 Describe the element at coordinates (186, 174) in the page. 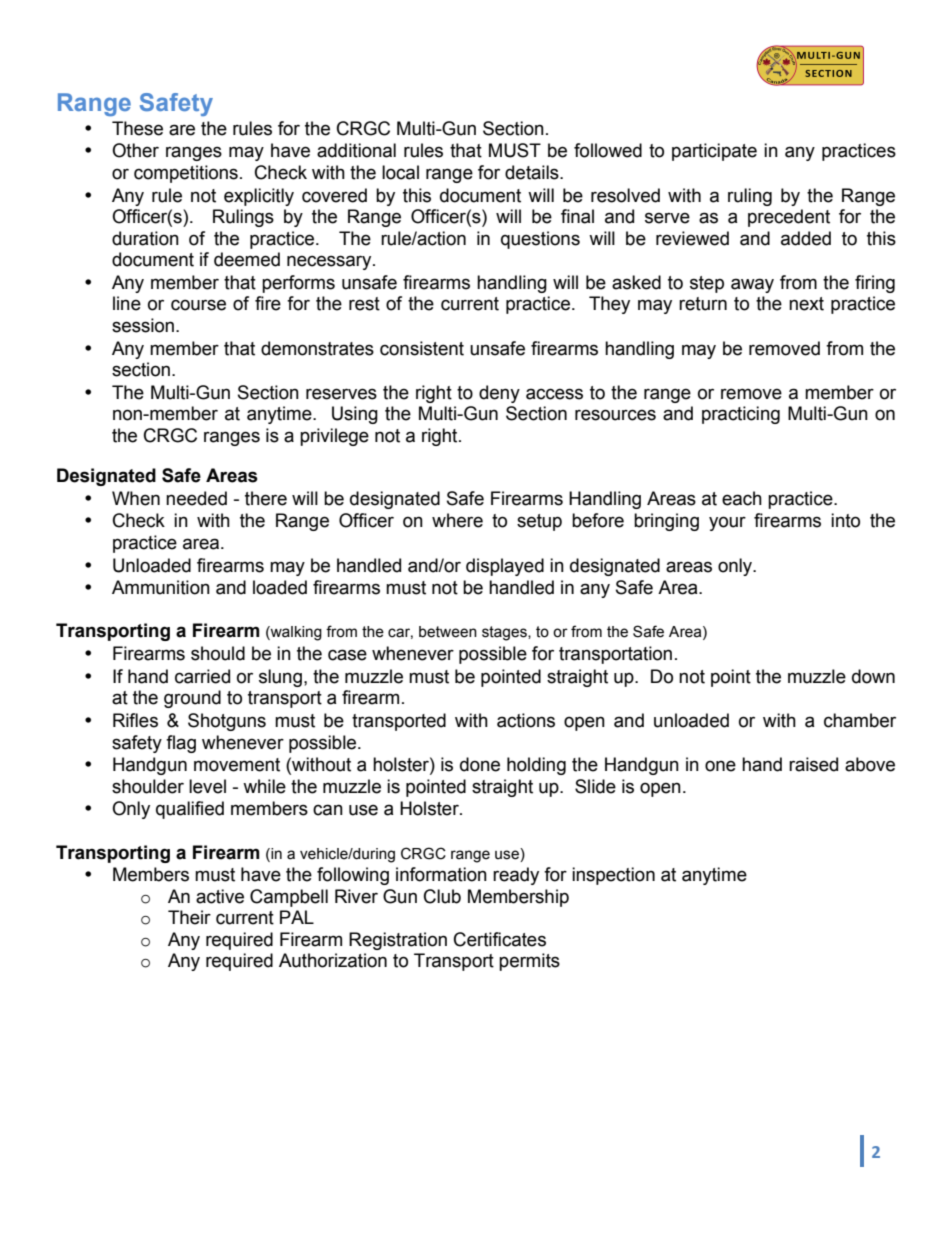

I see `competitions` at that location.
